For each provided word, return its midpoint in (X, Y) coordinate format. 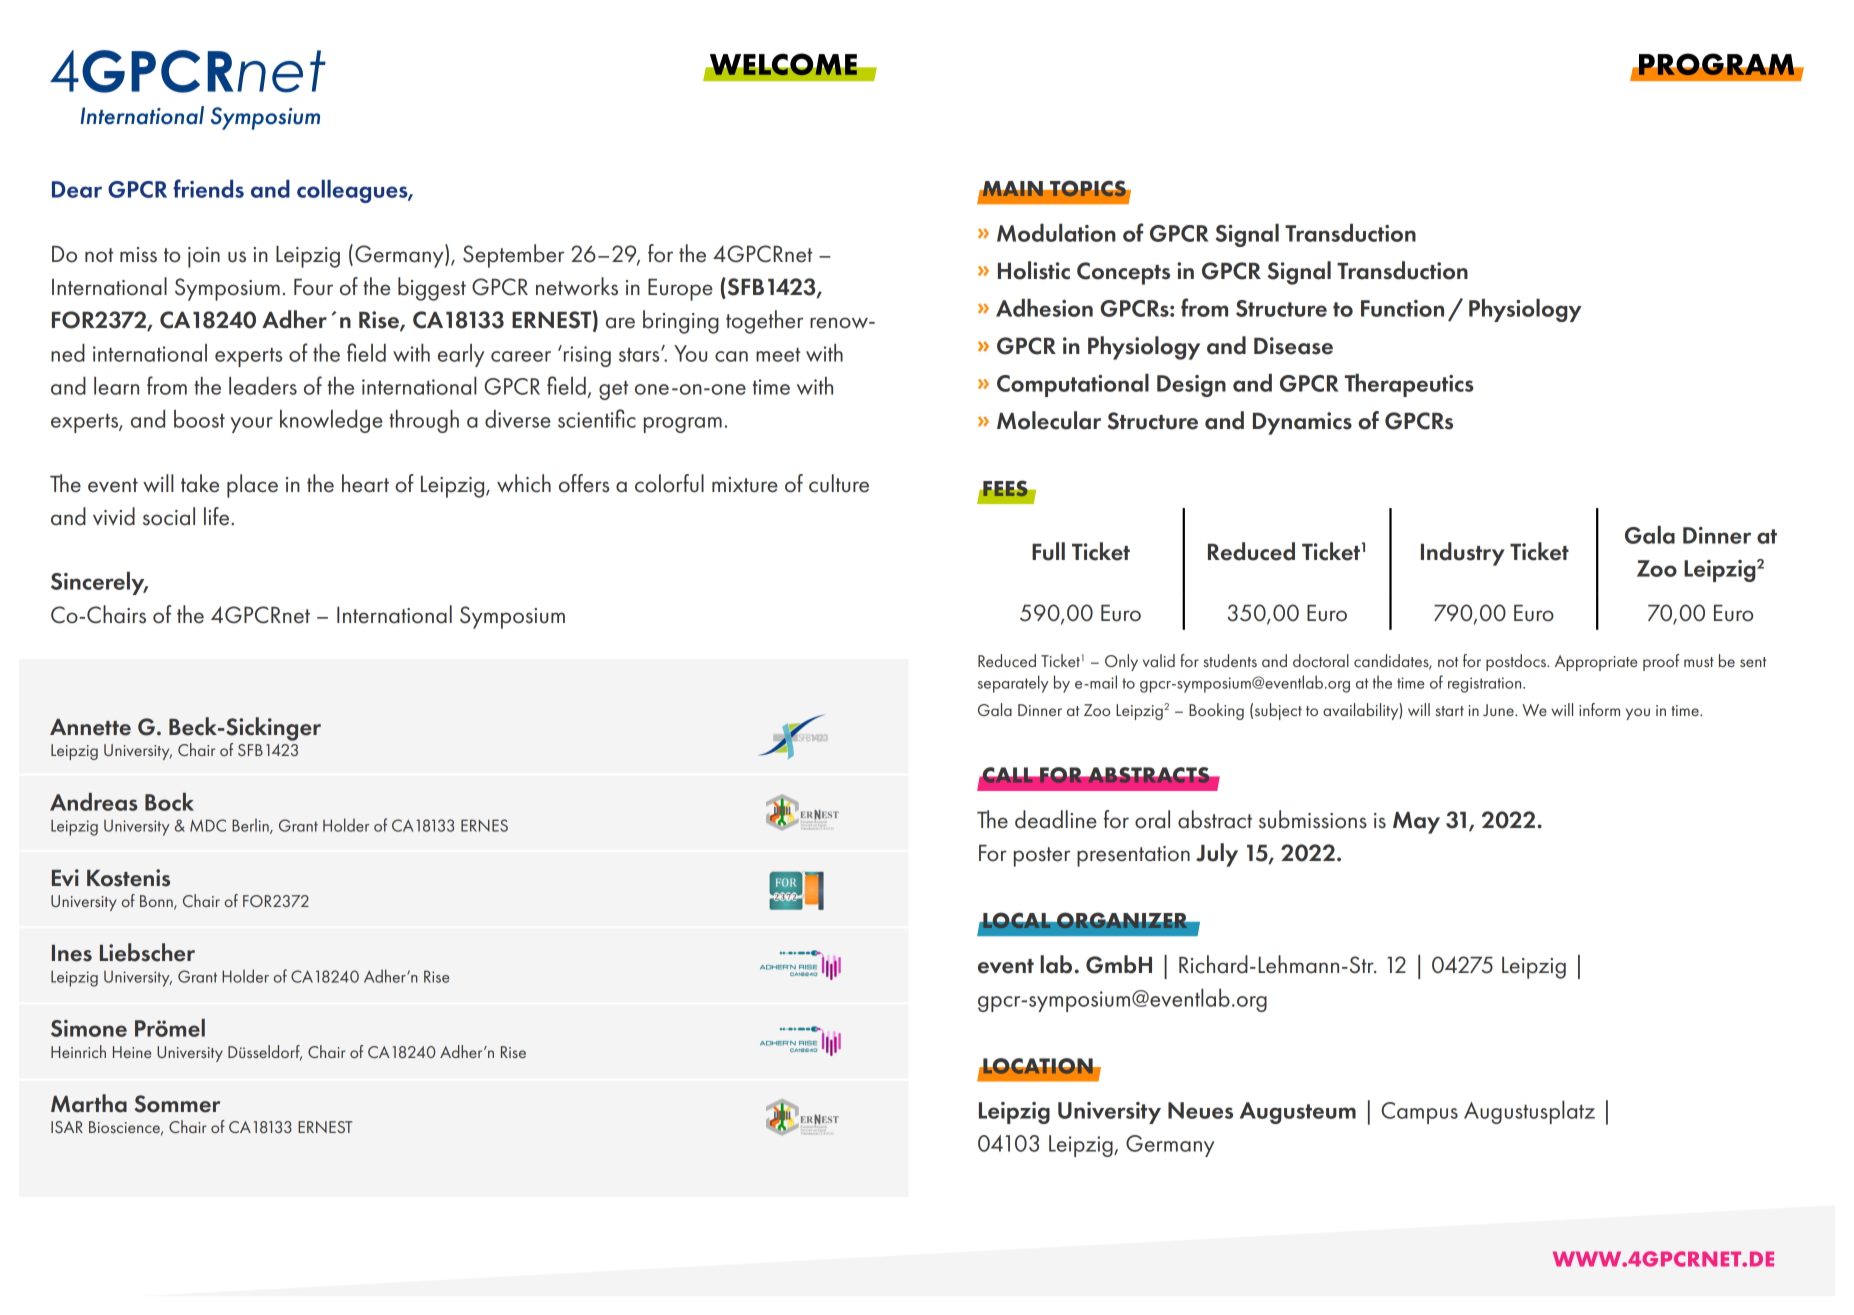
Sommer (177, 1104)
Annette (90, 727)
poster (1042, 857)
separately (1013, 684)
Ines (72, 953)
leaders (263, 386)
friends (208, 188)
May (1416, 823)
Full (1048, 551)
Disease (1293, 346)
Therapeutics (1409, 385)
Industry (1463, 554)
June (1499, 710)
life (218, 516)
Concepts (1123, 273)
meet (778, 354)
